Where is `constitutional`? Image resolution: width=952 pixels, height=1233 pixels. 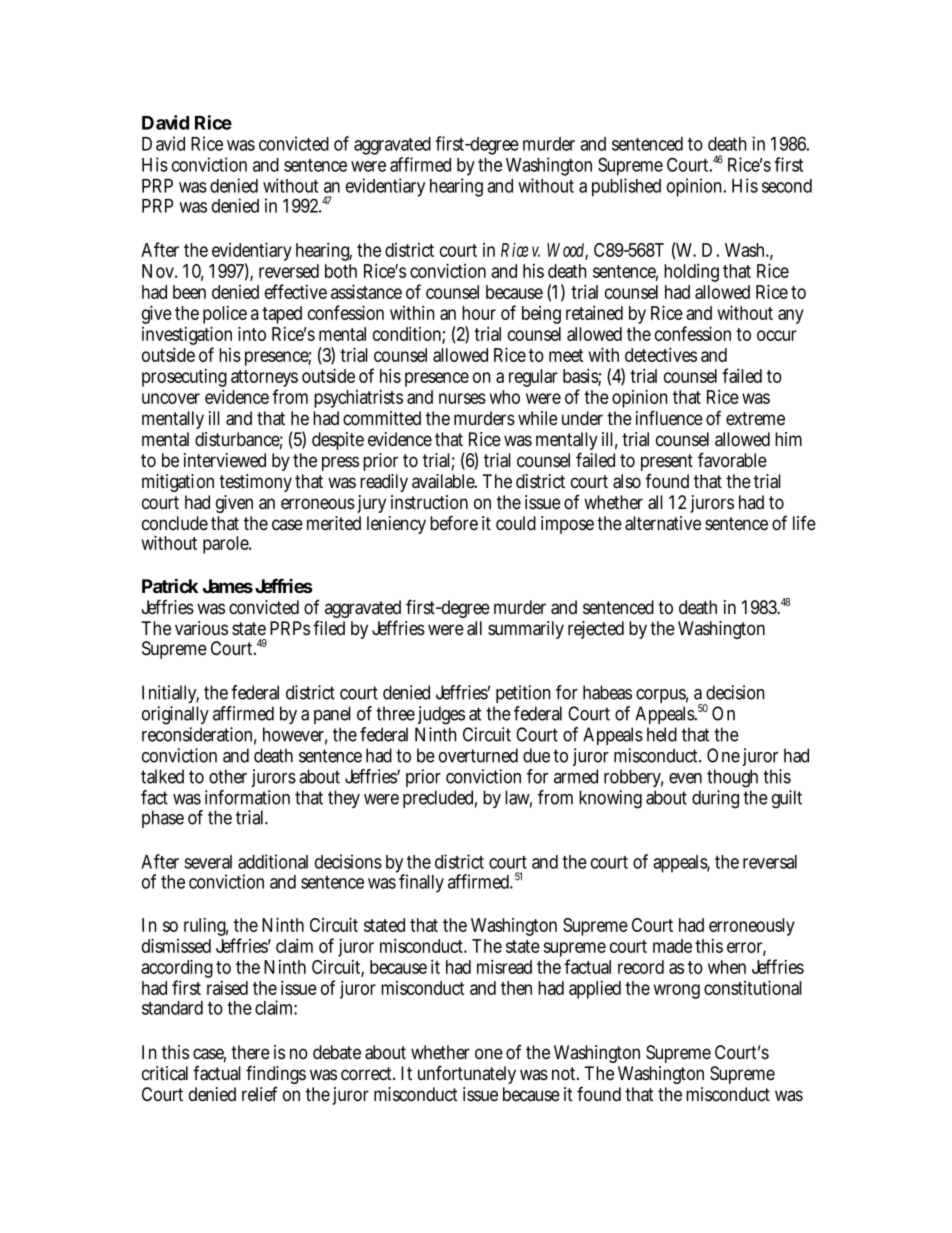 constitutional is located at coordinates (753, 987).
